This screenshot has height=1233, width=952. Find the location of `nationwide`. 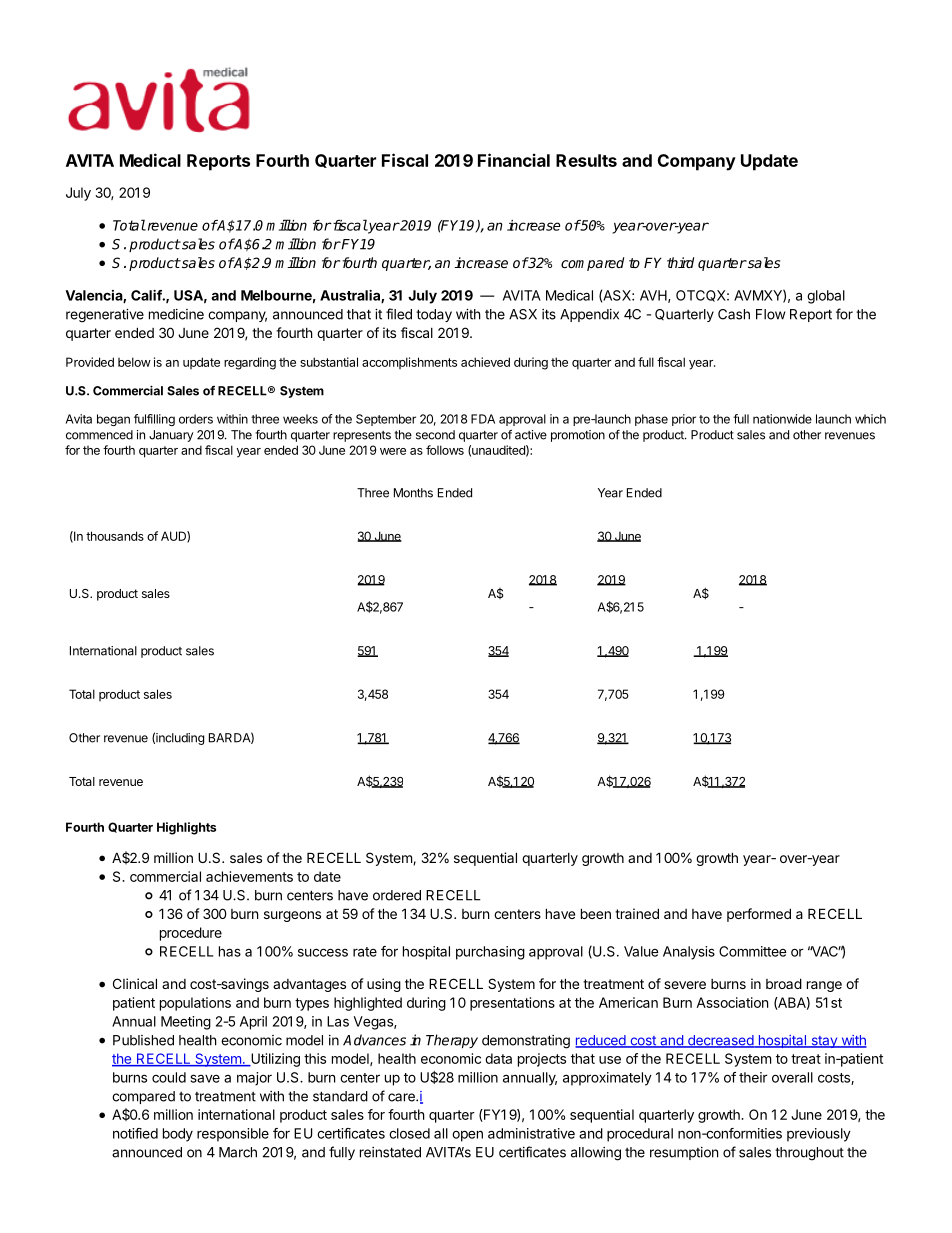

nationwide is located at coordinates (782, 419).
